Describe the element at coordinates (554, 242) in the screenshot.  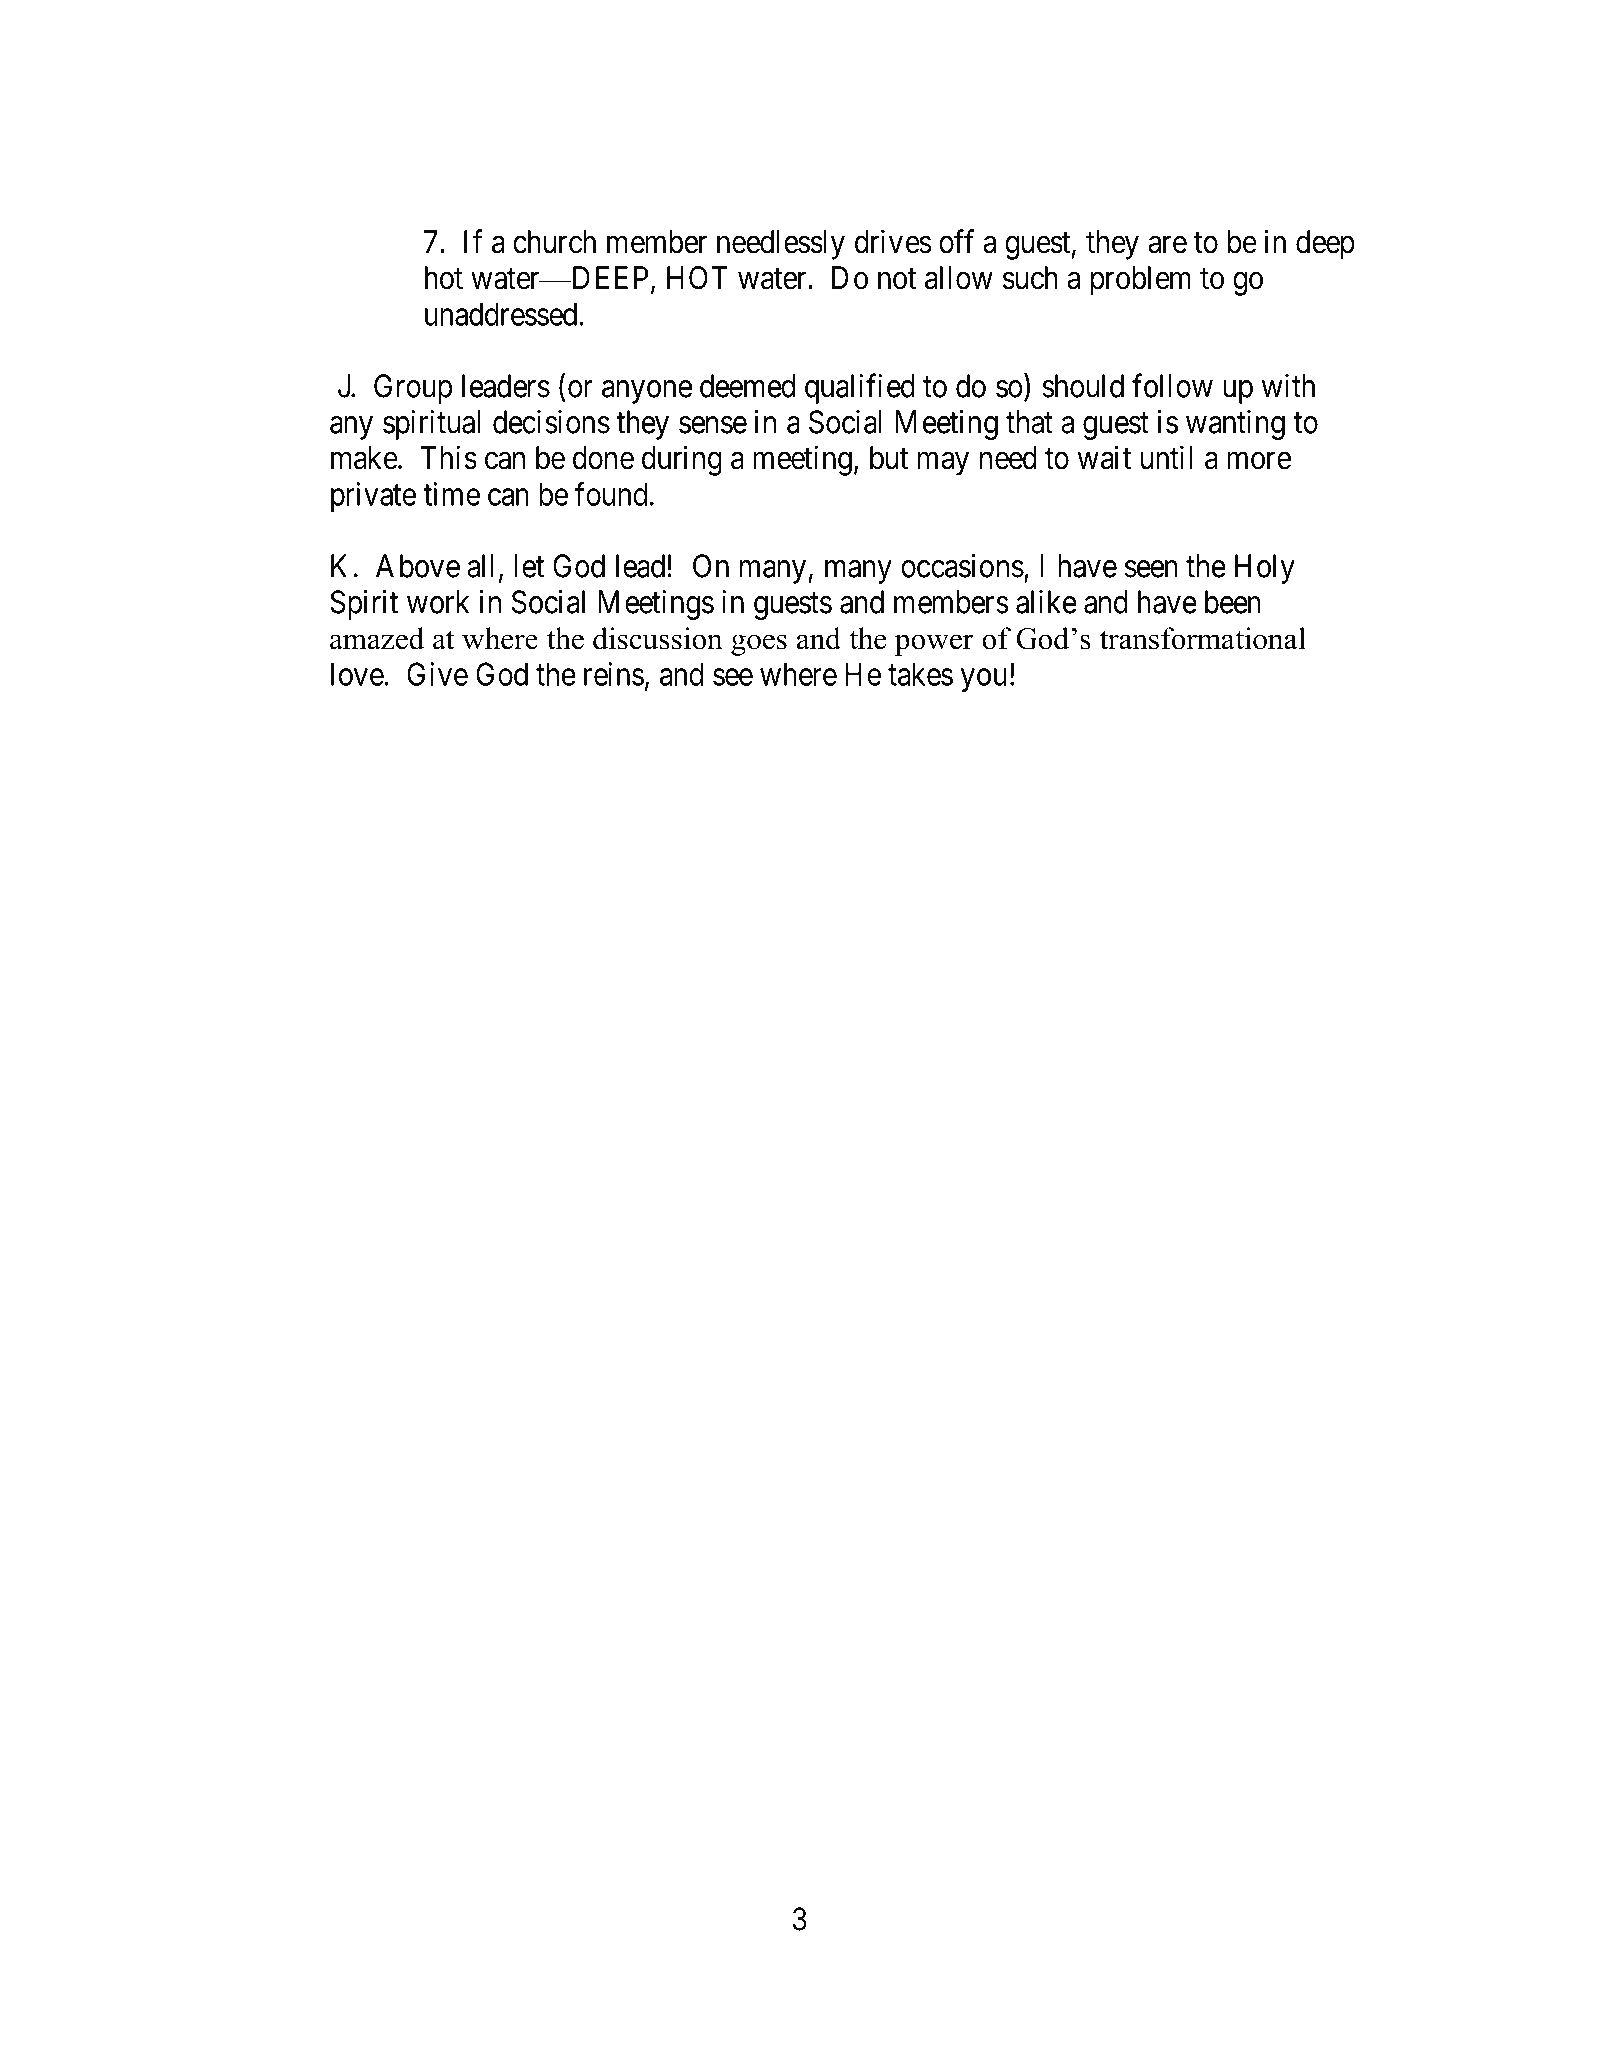
I see `church` at that location.
